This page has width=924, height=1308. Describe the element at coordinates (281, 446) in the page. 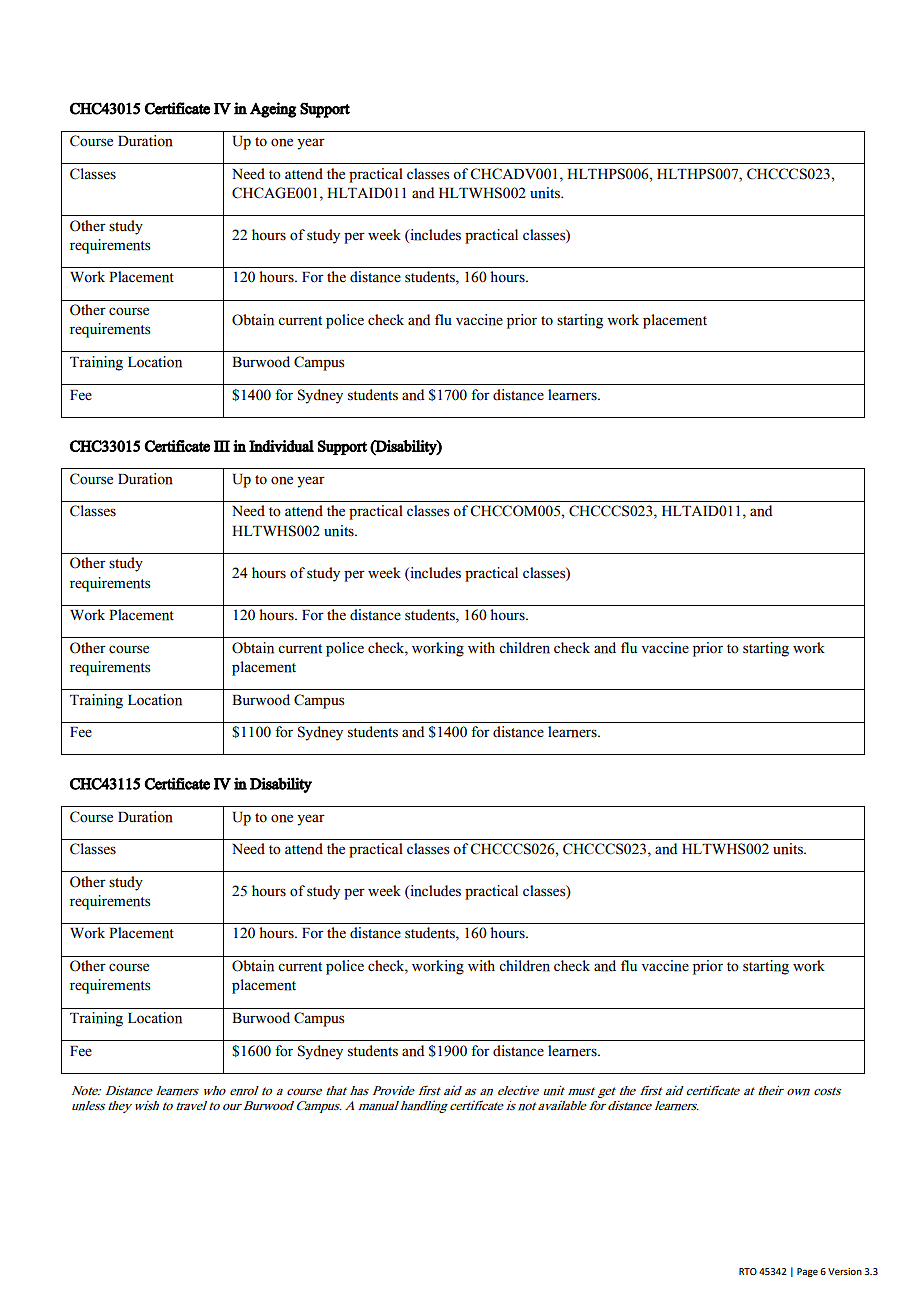

I see `Individual` at that location.
